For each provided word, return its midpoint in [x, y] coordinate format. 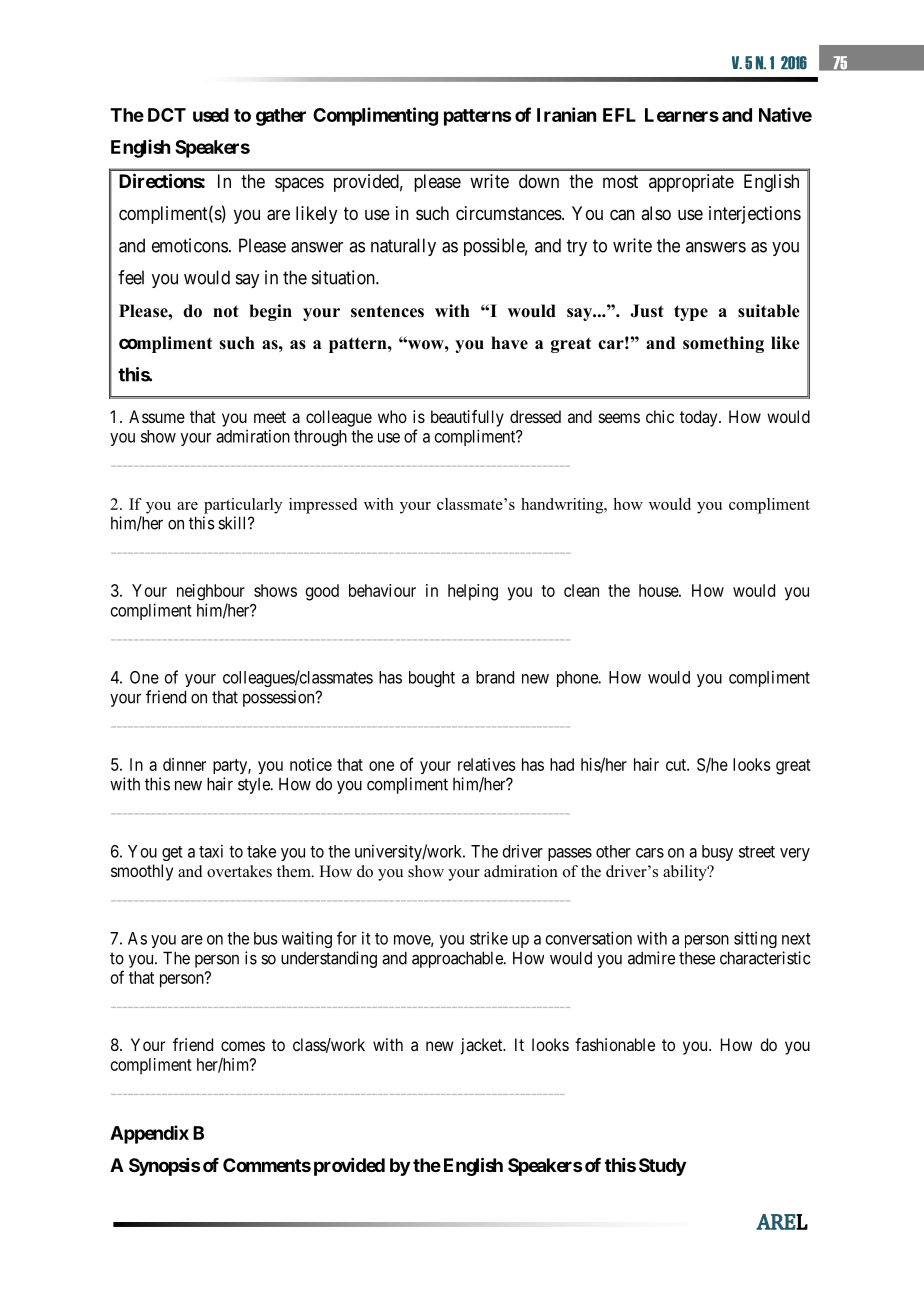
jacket [483, 1046]
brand [495, 677]
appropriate [691, 183]
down [539, 181]
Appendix [149, 1134]
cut [677, 765]
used [211, 115]
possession [280, 698]
